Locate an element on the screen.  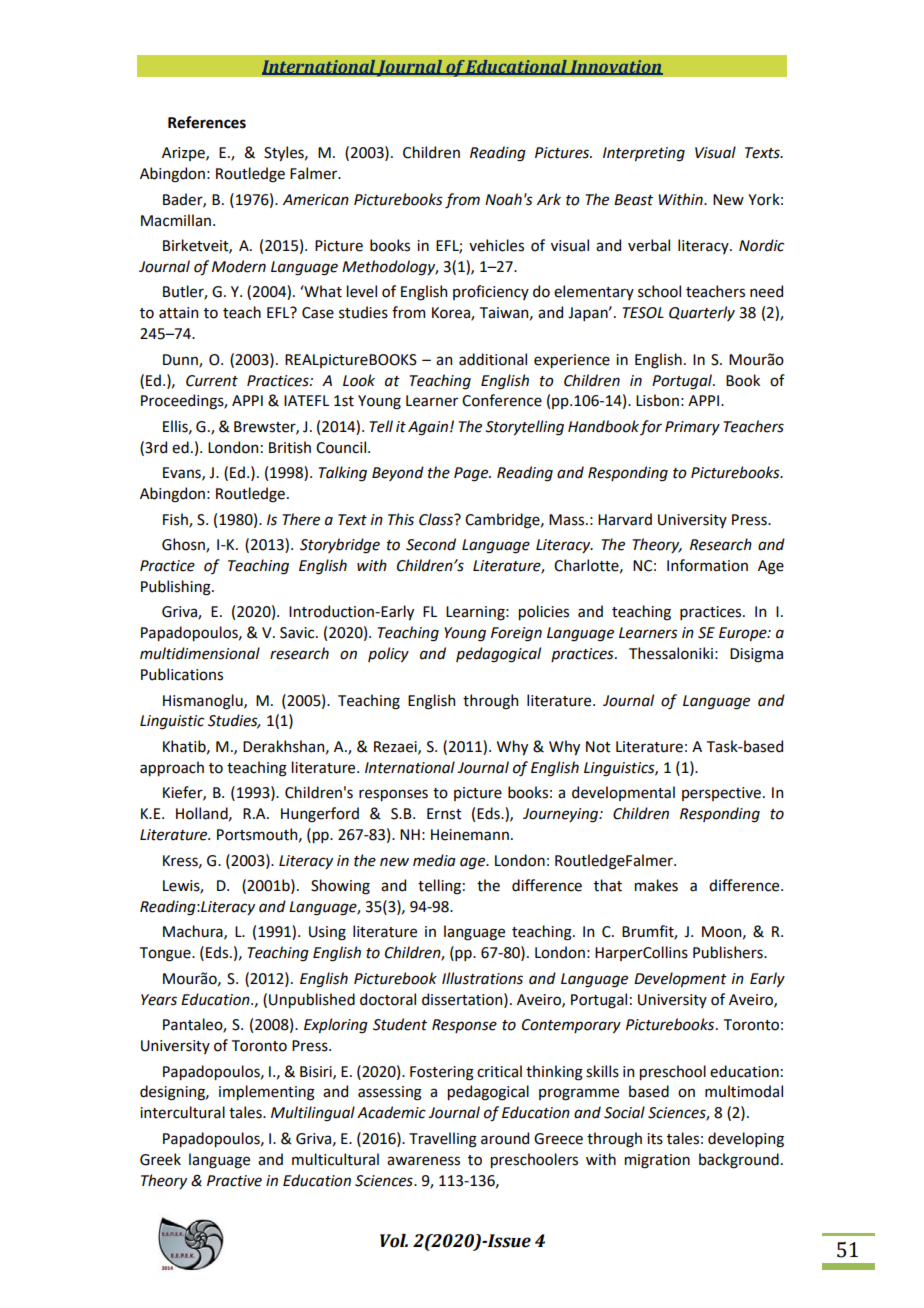
intercultural is located at coordinates (182, 1112).
